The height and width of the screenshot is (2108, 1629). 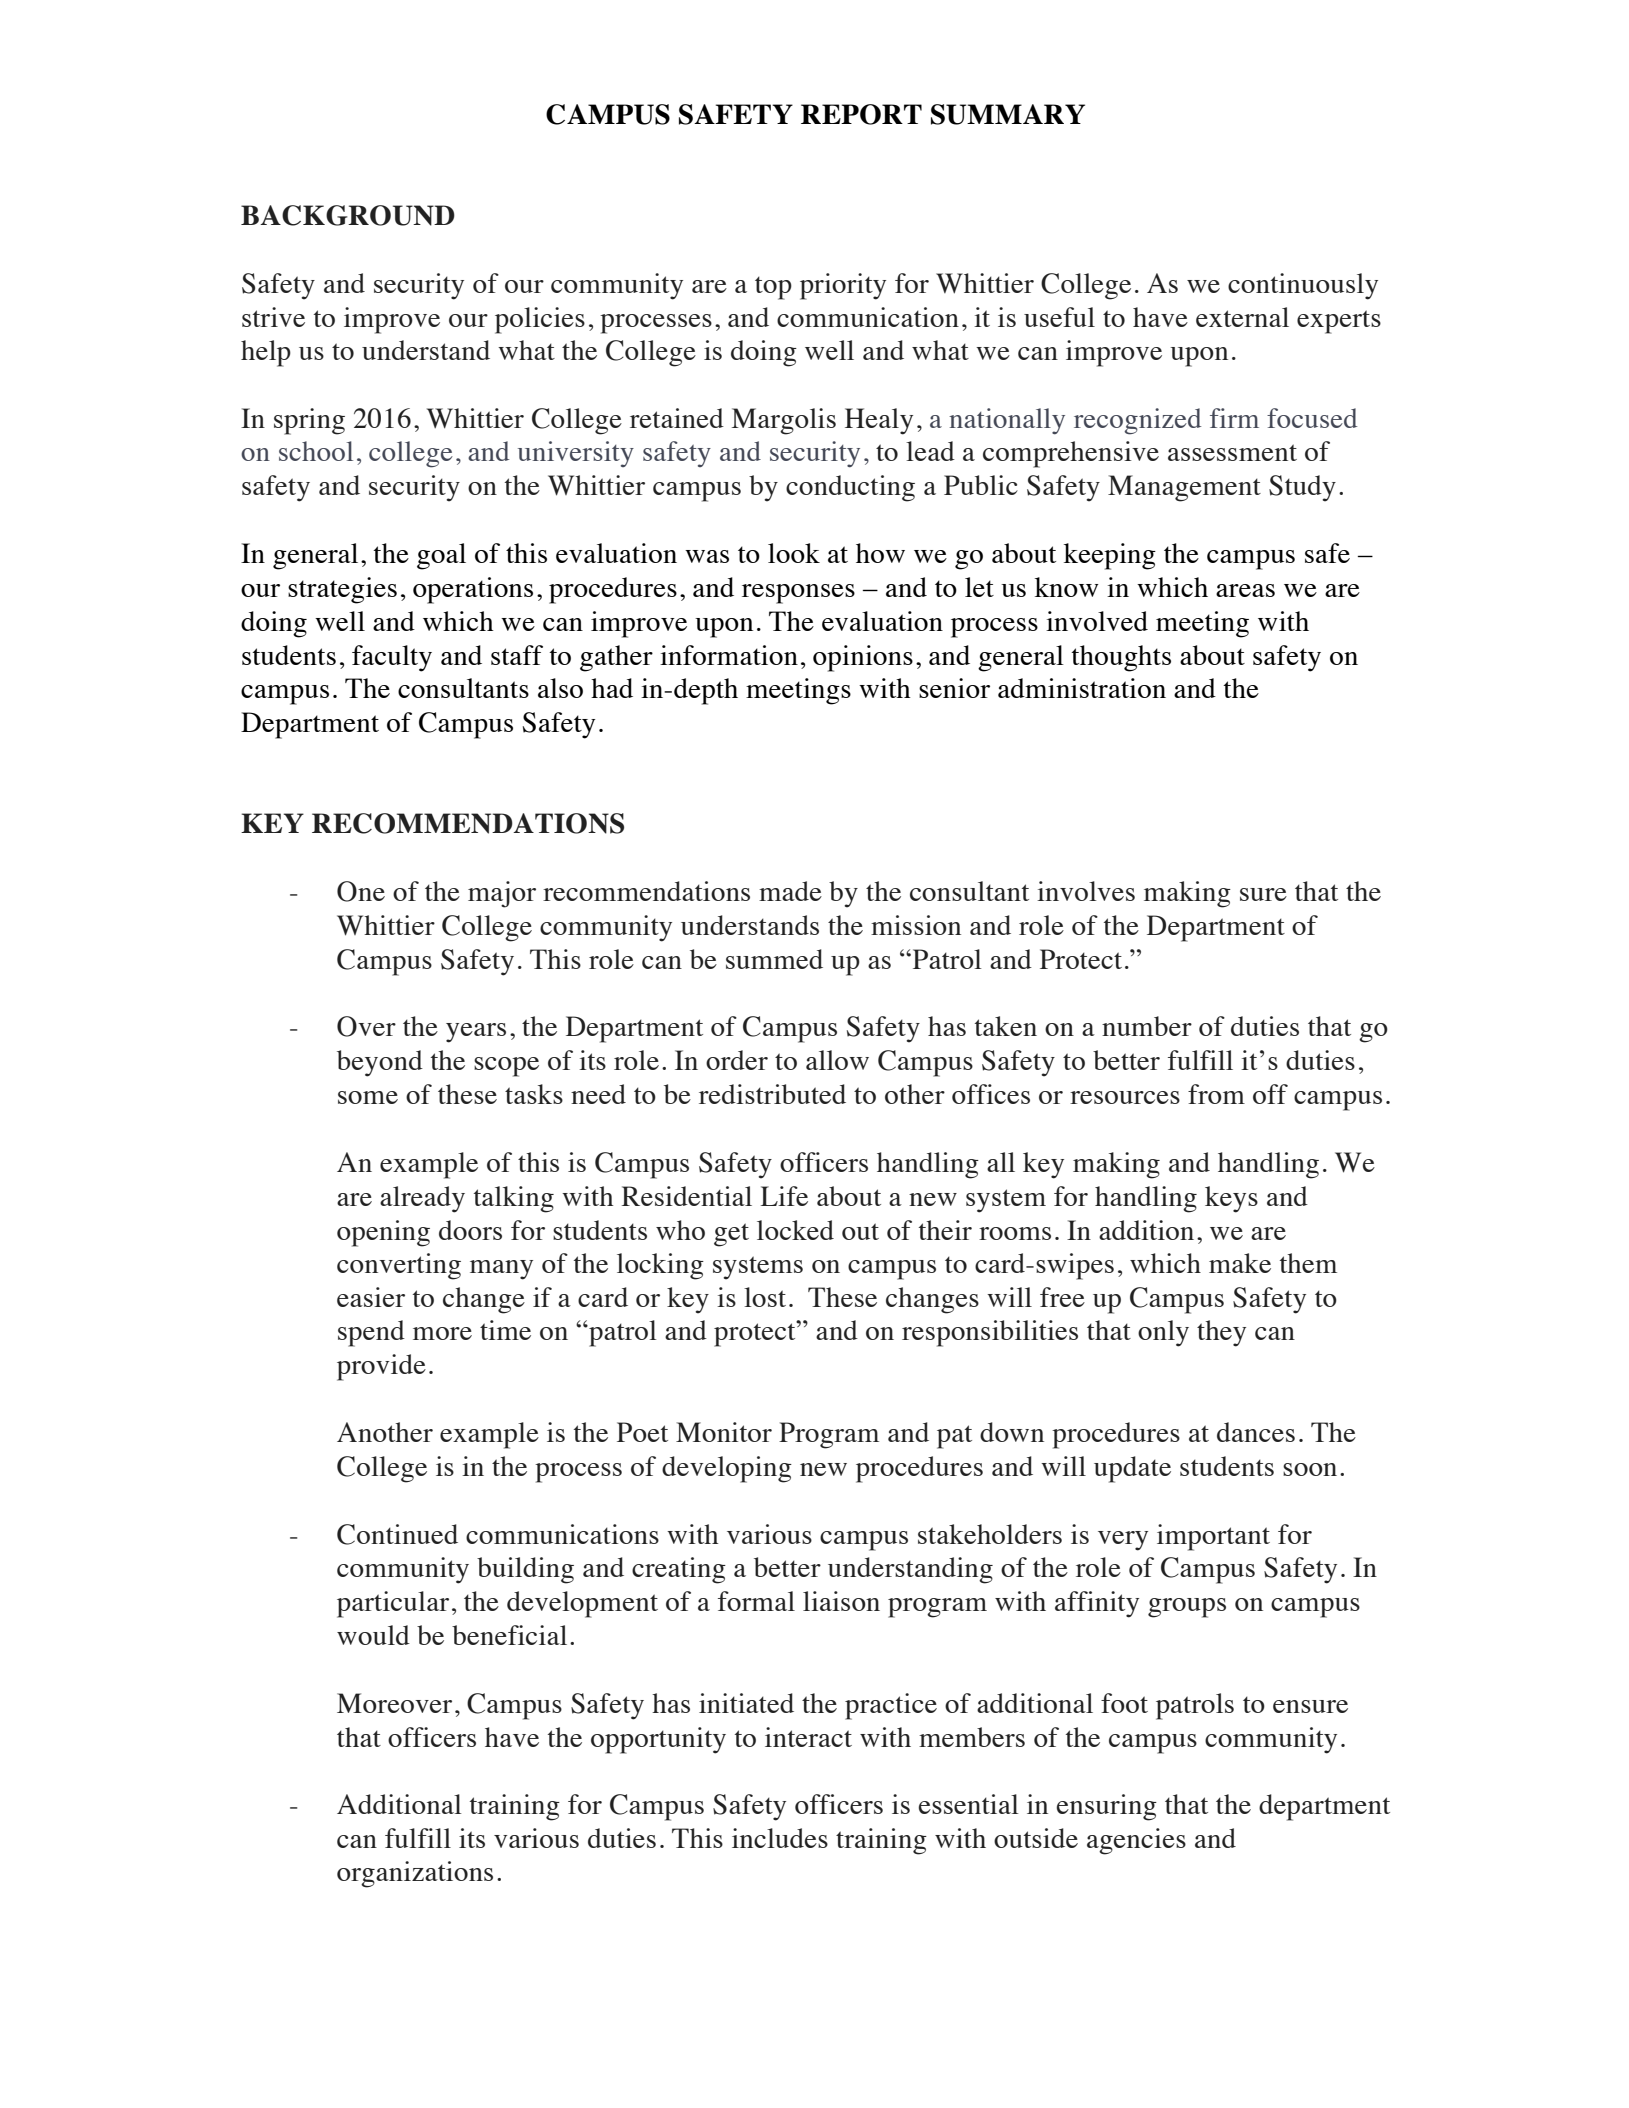 What do you see at coordinates (348, 215) in the screenshot?
I see `BACKGROUND` at bounding box center [348, 215].
